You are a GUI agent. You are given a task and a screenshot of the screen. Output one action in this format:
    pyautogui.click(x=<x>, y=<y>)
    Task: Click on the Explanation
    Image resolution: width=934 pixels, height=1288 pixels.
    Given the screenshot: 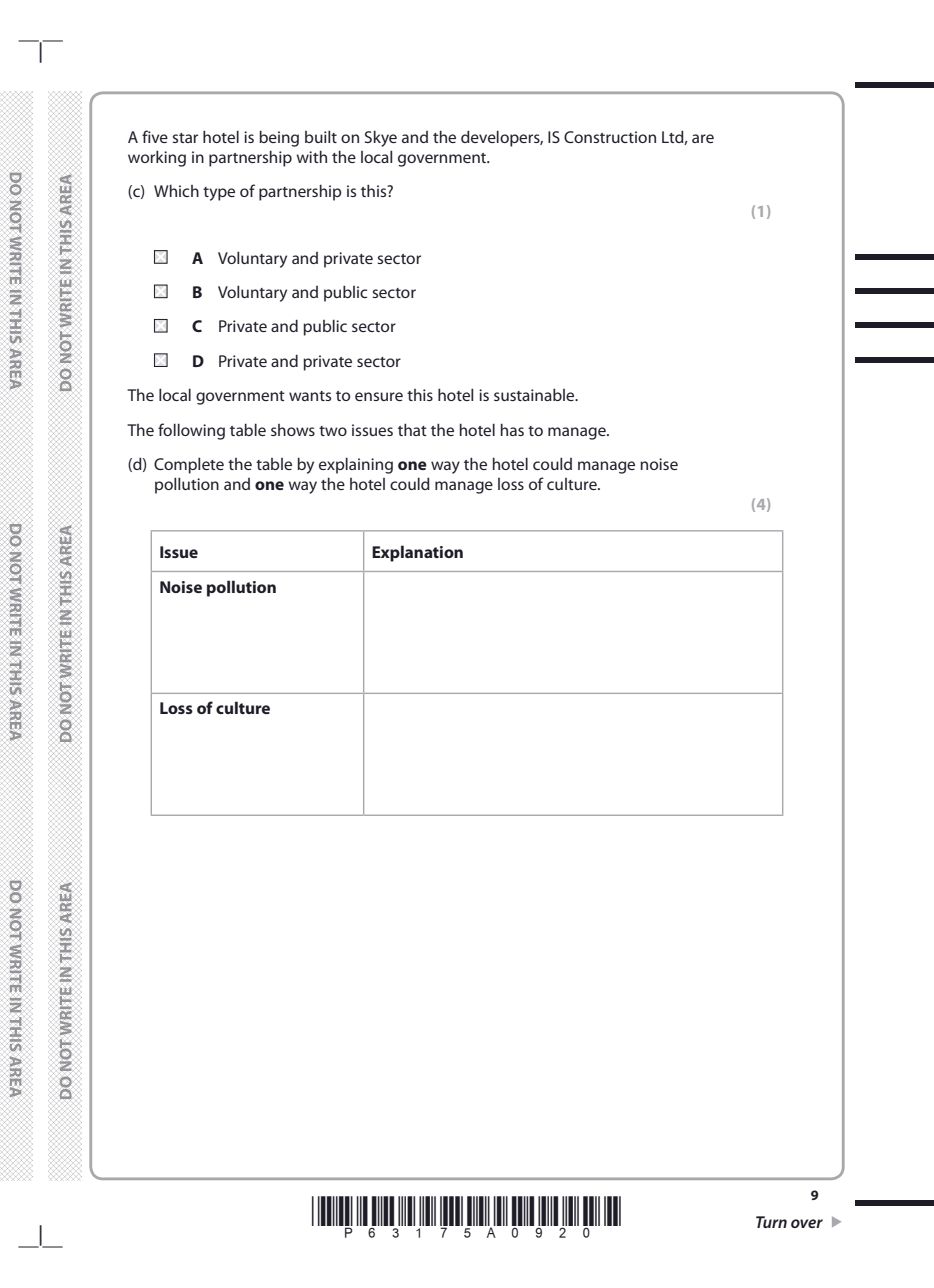 What is the action you would take?
    pyautogui.click(x=417, y=553)
